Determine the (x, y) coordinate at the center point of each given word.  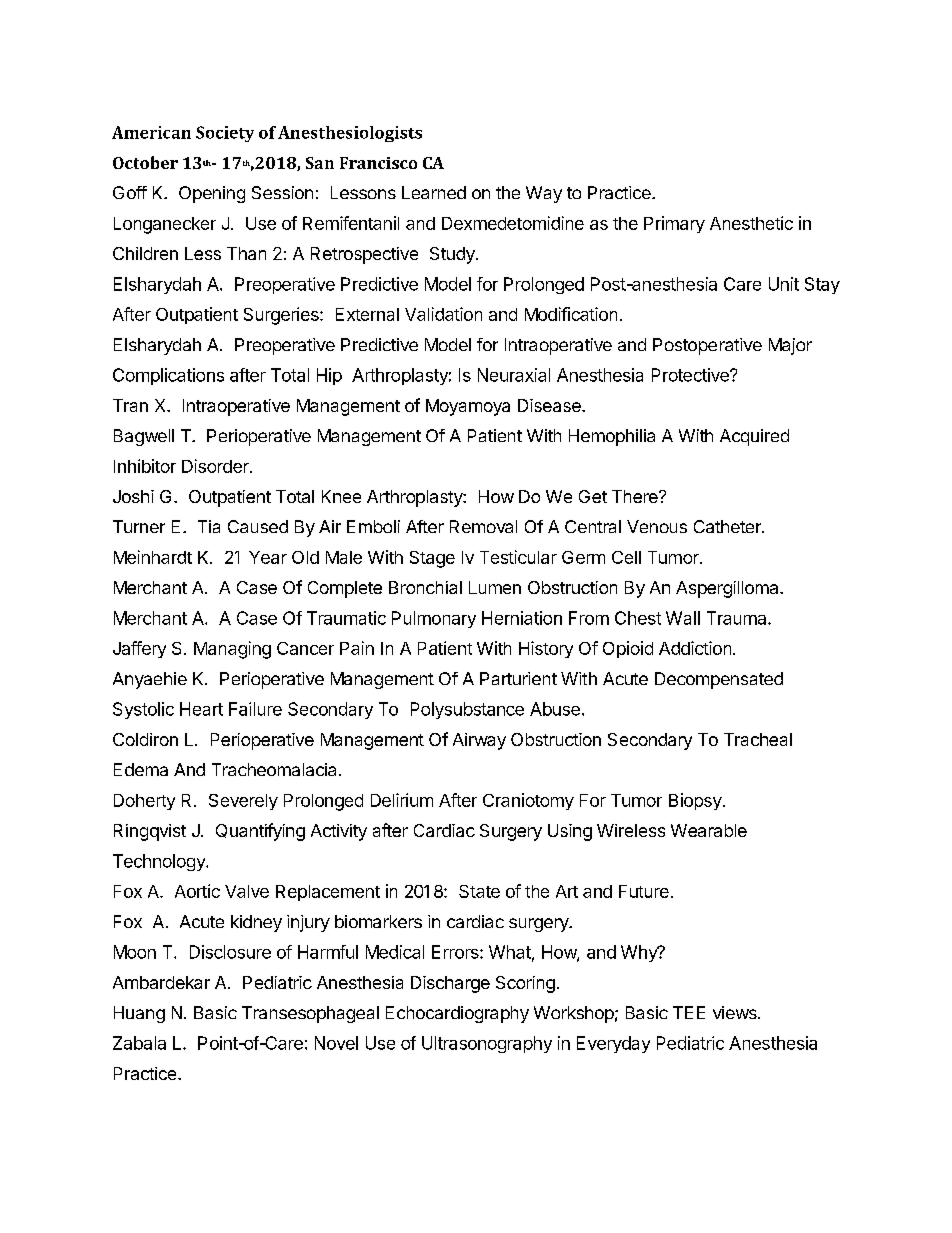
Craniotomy (528, 801)
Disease (550, 405)
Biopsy (695, 801)
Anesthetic (751, 223)
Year (268, 557)
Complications (168, 376)
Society (225, 134)
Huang (139, 1014)
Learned (434, 192)
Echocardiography (457, 1014)
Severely (243, 802)
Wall (683, 618)
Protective (691, 375)
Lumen (495, 587)
